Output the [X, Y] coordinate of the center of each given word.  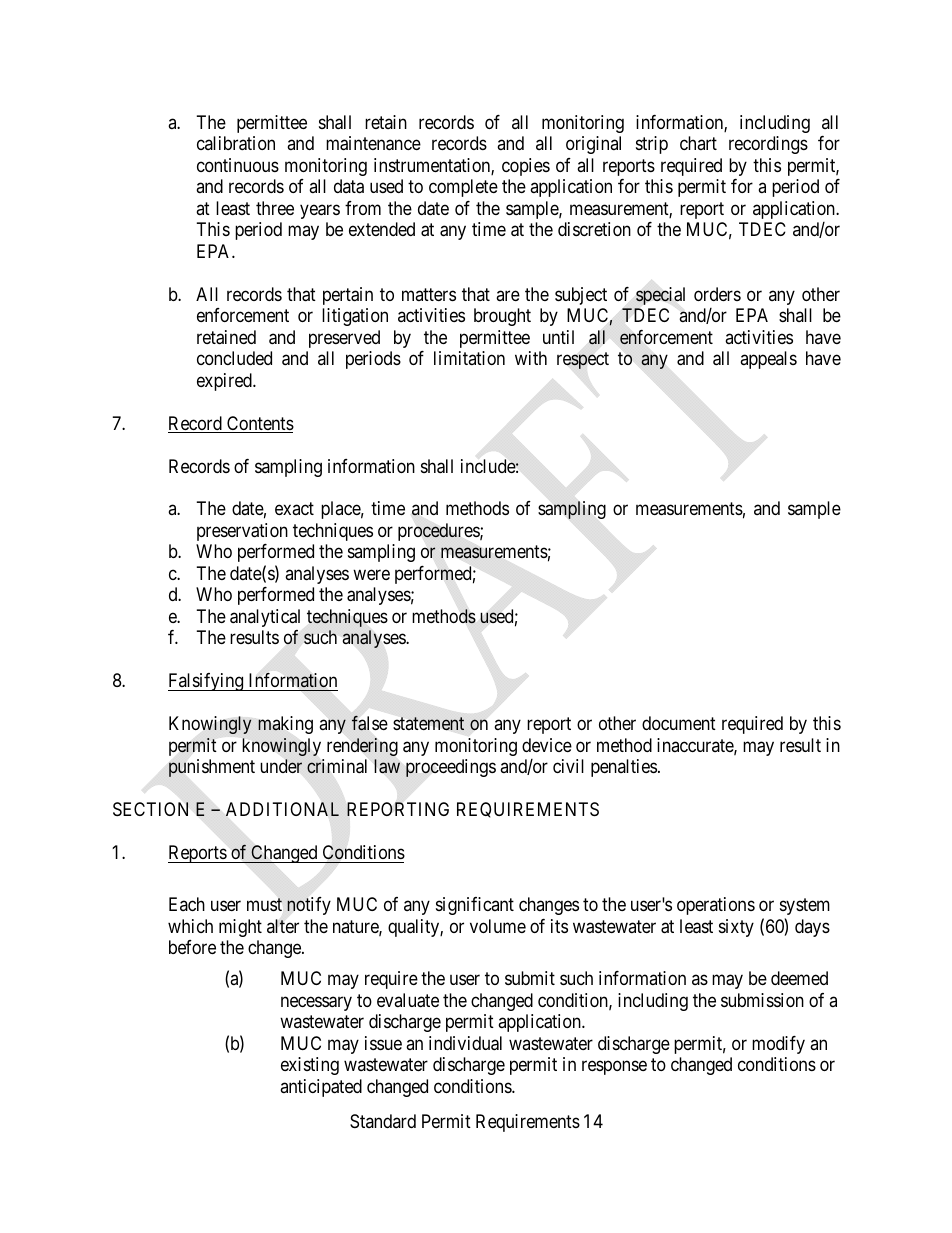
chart [698, 143]
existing [310, 1066]
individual [465, 1043]
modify [778, 1045]
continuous [238, 165]
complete [463, 188]
